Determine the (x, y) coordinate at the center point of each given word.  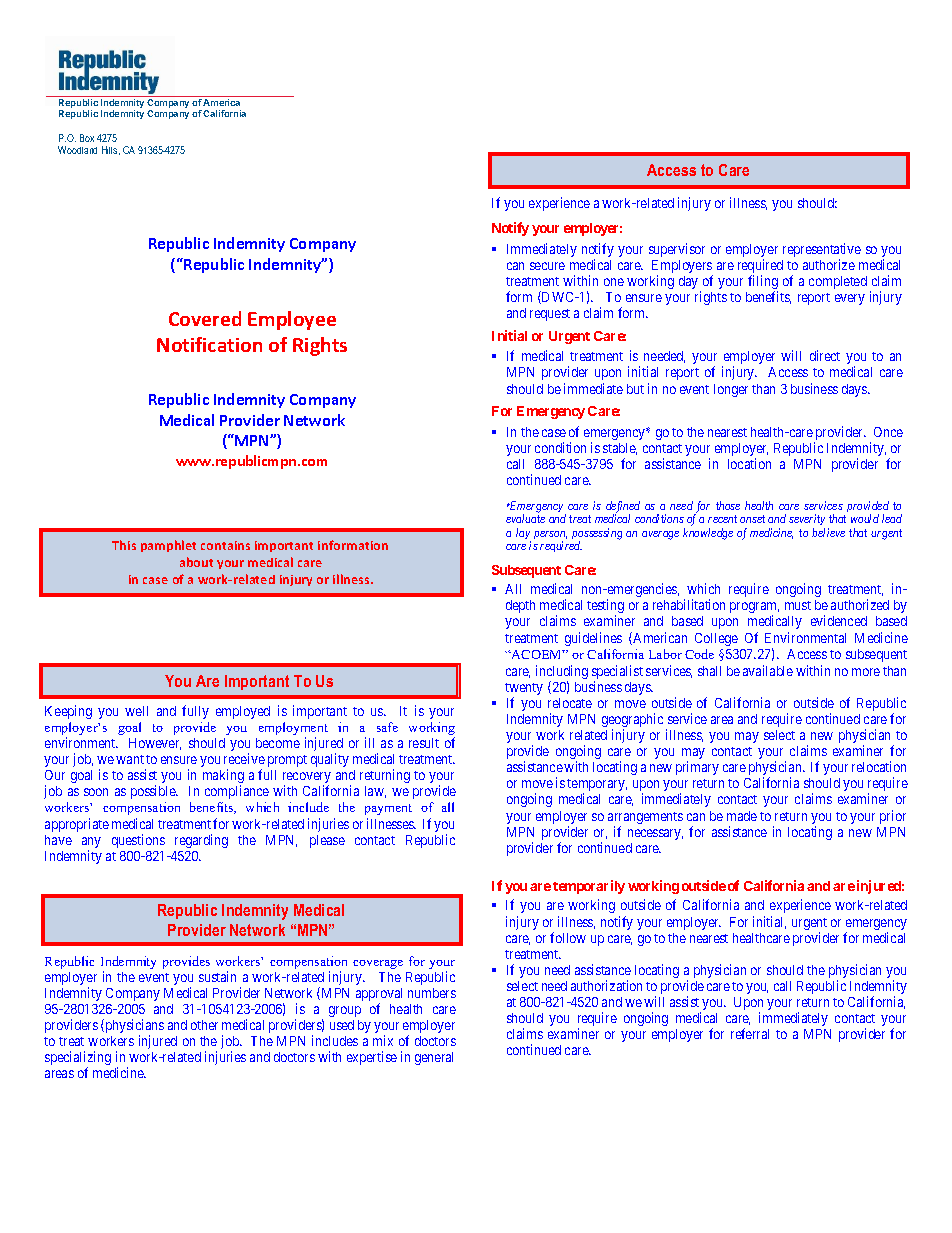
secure (547, 266)
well (136, 711)
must (798, 605)
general (434, 1058)
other (204, 1025)
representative (822, 251)
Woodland (77, 150)
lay (523, 535)
